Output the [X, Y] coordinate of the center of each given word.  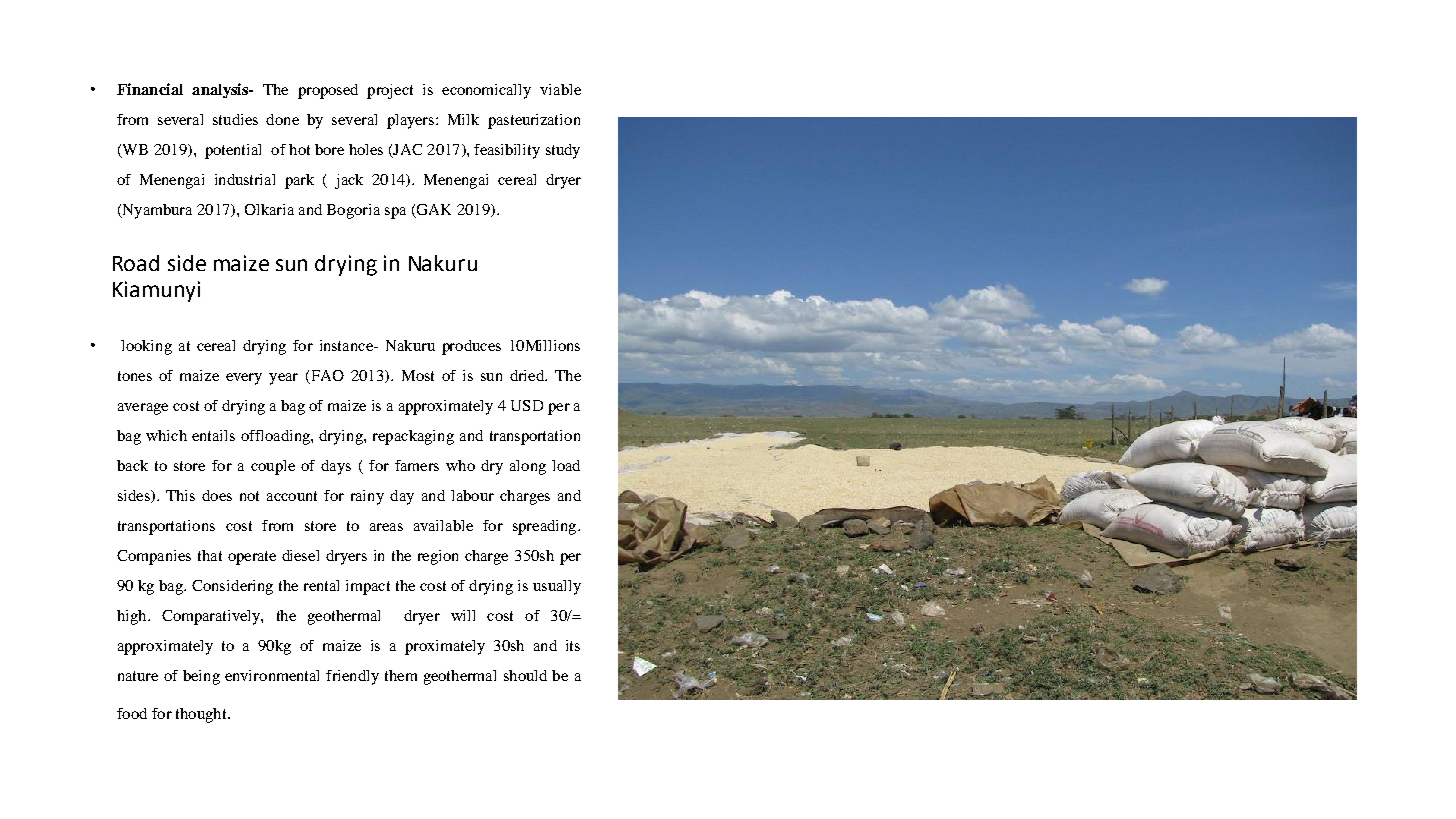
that [210, 555]
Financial [150, 89]
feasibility [507, 151]
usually [557, 587]
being [201, 677]
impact [368, 587]
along [528, 467]
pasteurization [534, 121]
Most [418, 375]
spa [395, 213]
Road [136, 263]
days [336, 467]
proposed [328, 91]
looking [146, 347]
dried [528, 375]
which [166, 435]
